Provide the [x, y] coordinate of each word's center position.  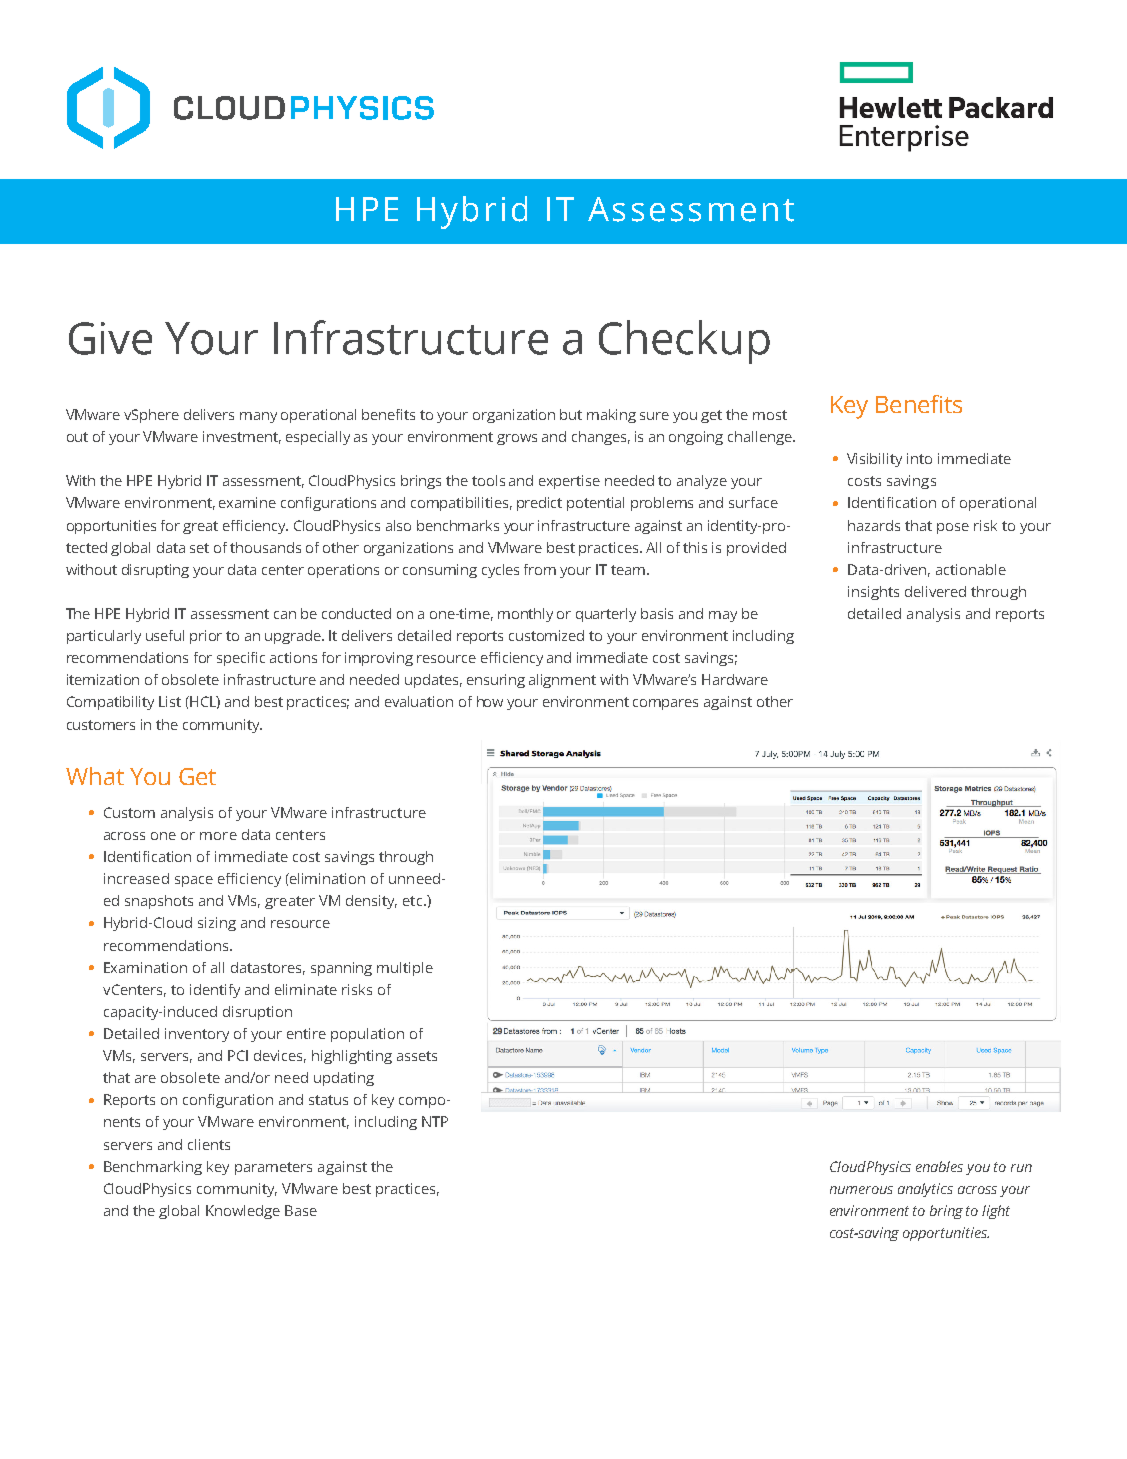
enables [939, 1166]
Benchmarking [153, 1168]
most [770, 415]
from [540, 569]
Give [110, 338]
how [490, 701]
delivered [935, 591]
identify [215, 991]
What [95, 776]
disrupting [155, 571]
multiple [405, 969]
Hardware [735, 679]
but [571, 414]
